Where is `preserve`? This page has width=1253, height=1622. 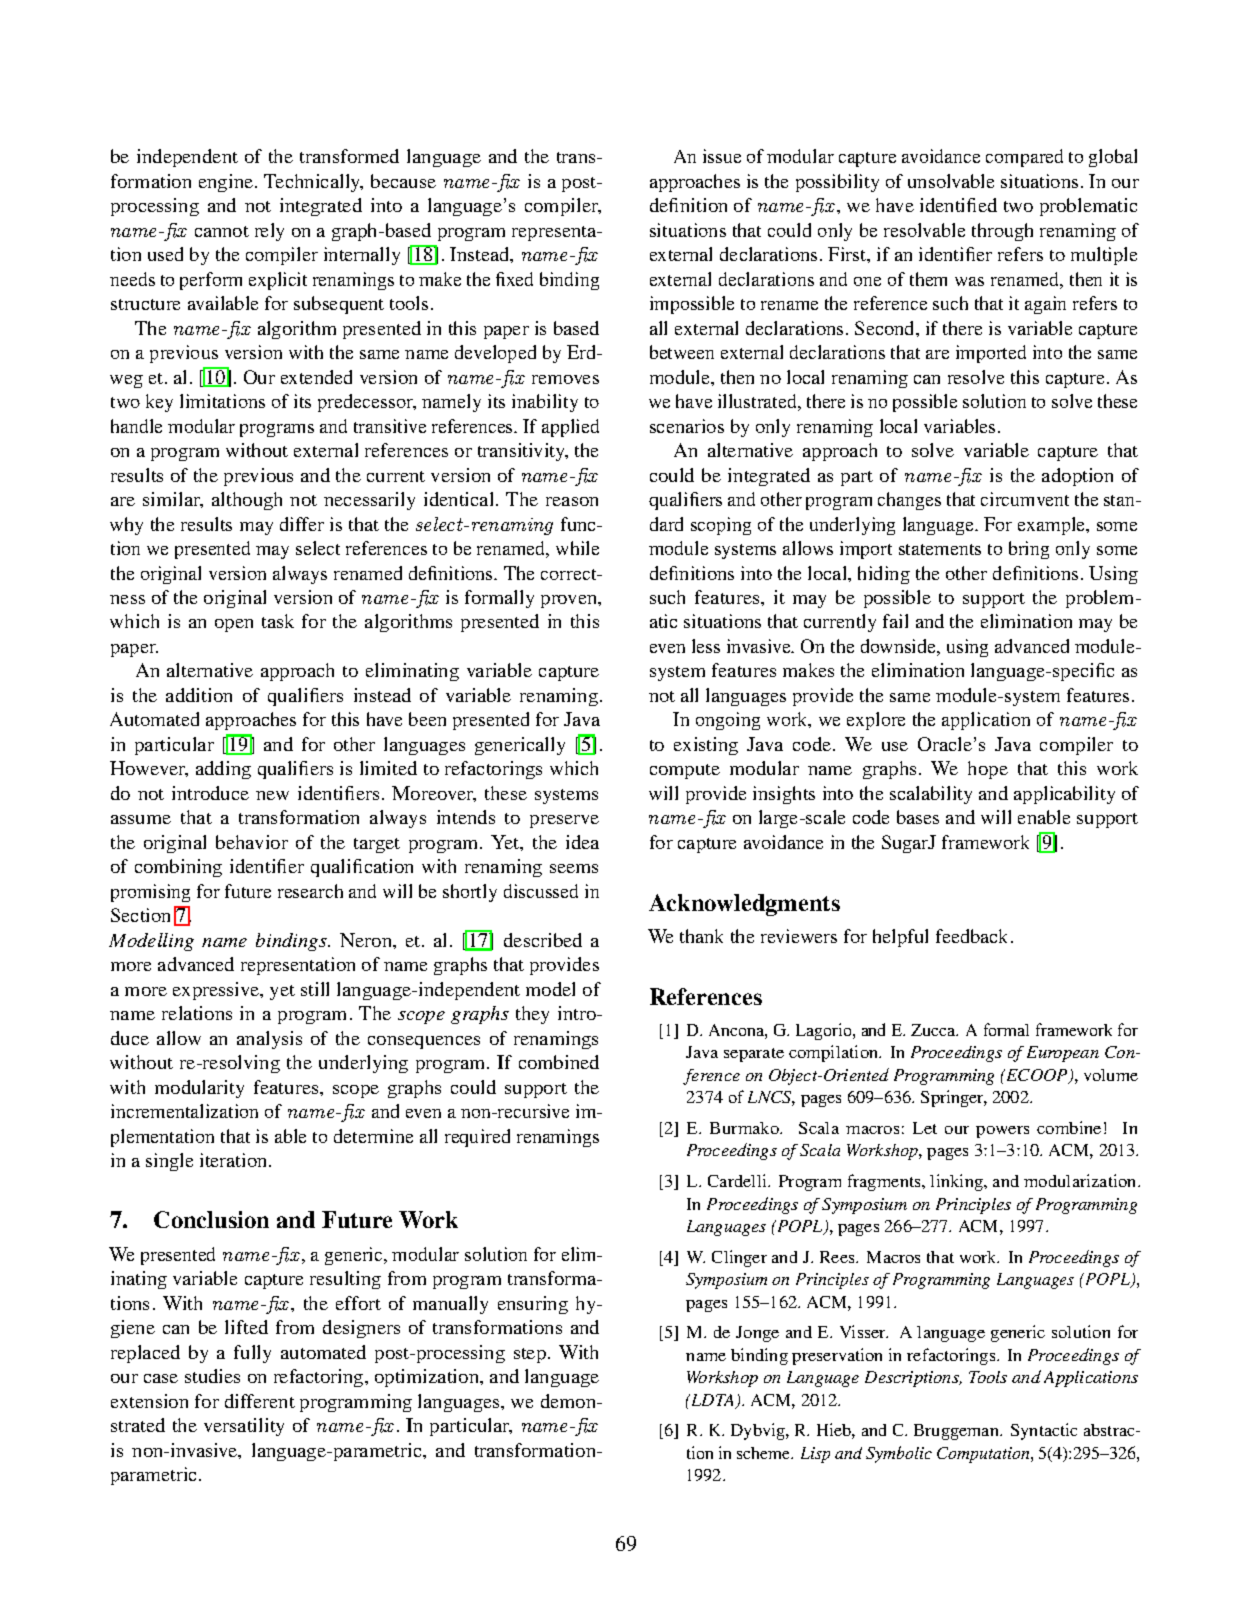
preserve is located at coordinates (564, 821).
